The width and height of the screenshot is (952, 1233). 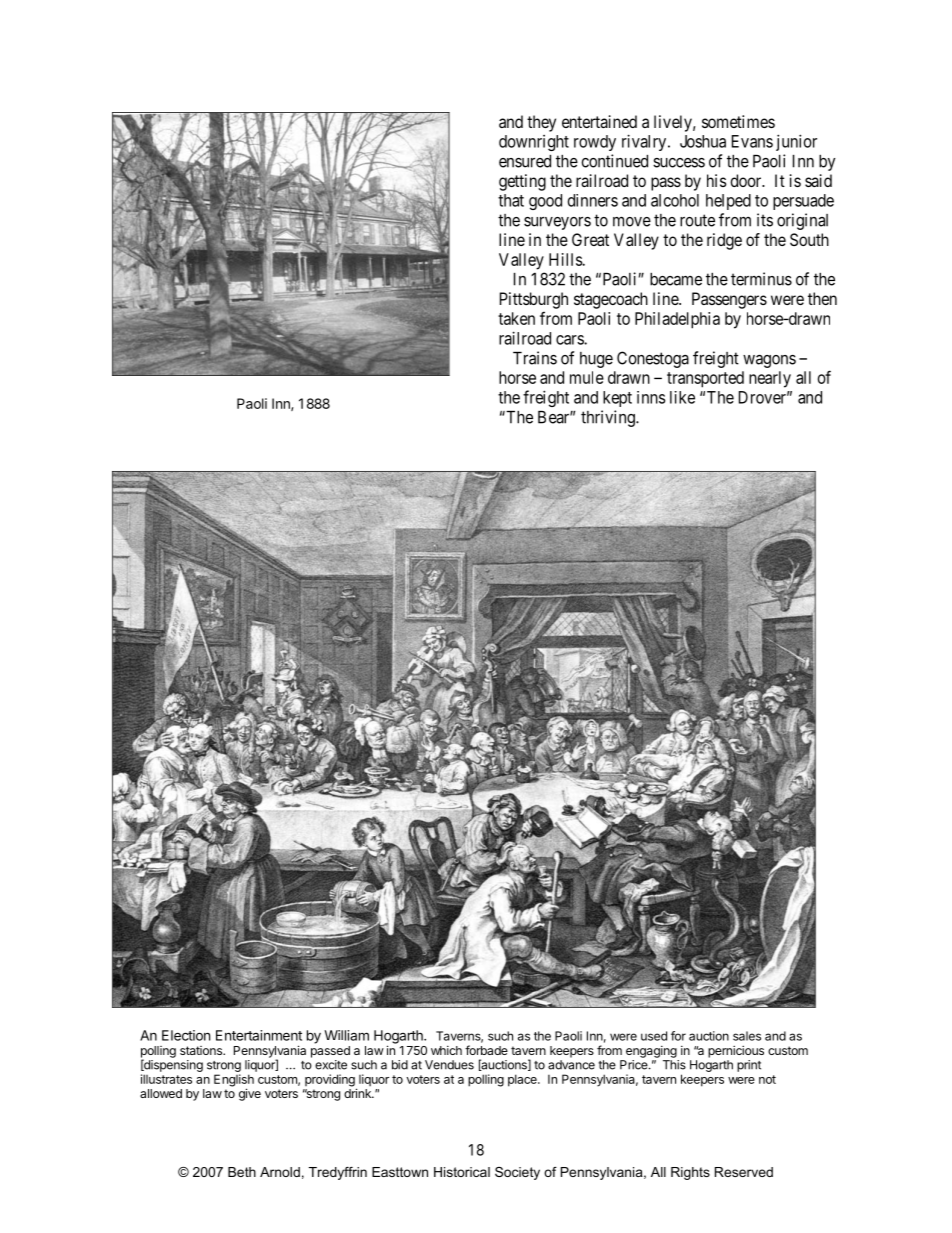 I want to click on Beth, so click(x=242, y=1172).
